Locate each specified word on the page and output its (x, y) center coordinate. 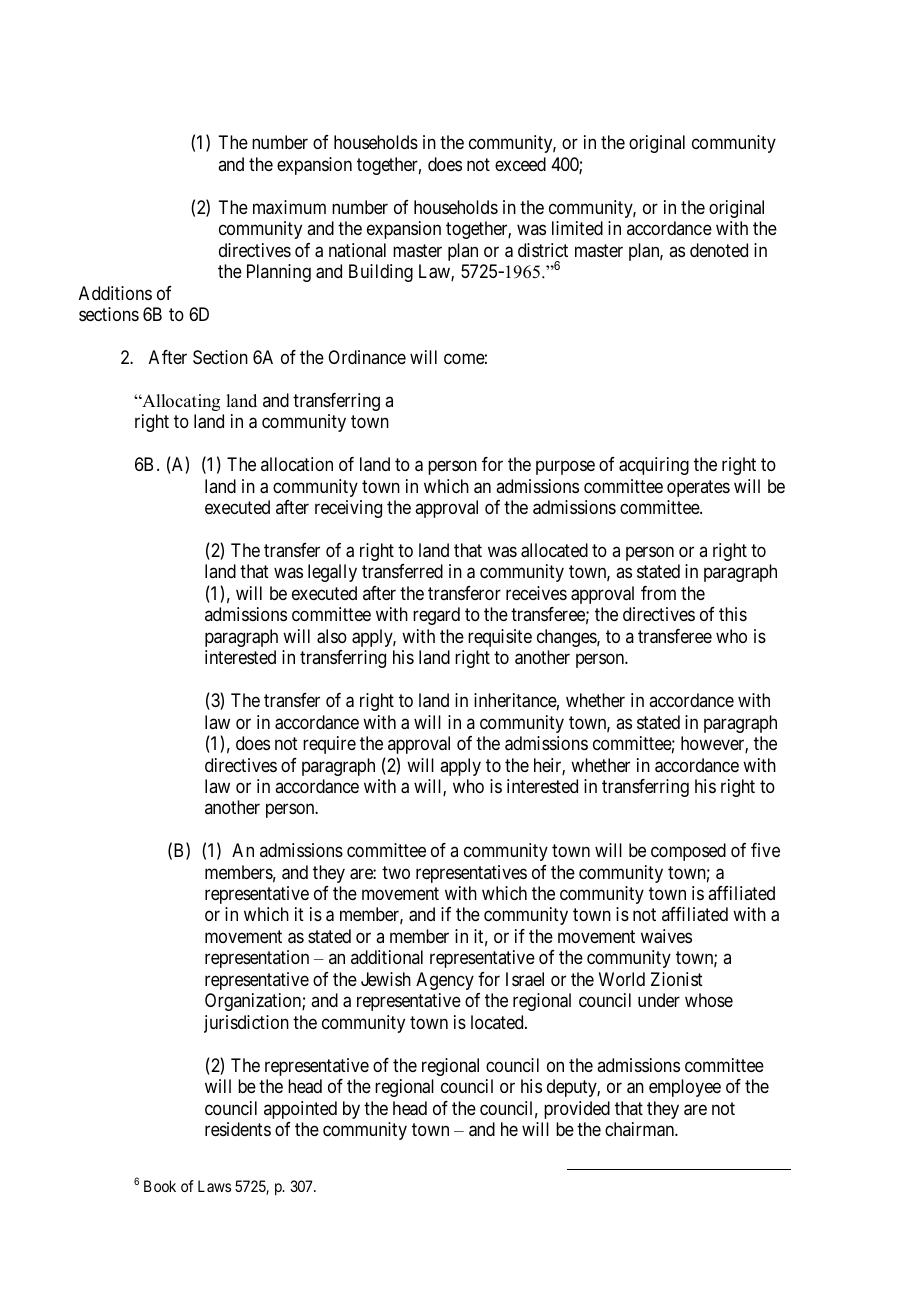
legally (332, 573)
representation (257, 959)
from (658, 593)
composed (688, 852)
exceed (520, 164)
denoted (719, 250)
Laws (214, 1186)
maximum (289, 207)
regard (436, 616)
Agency (445, 981)
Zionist (677, 979)
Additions (115, 293)
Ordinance (367, 357)
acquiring (654, 466)
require (329, 745)
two (396, 872)
